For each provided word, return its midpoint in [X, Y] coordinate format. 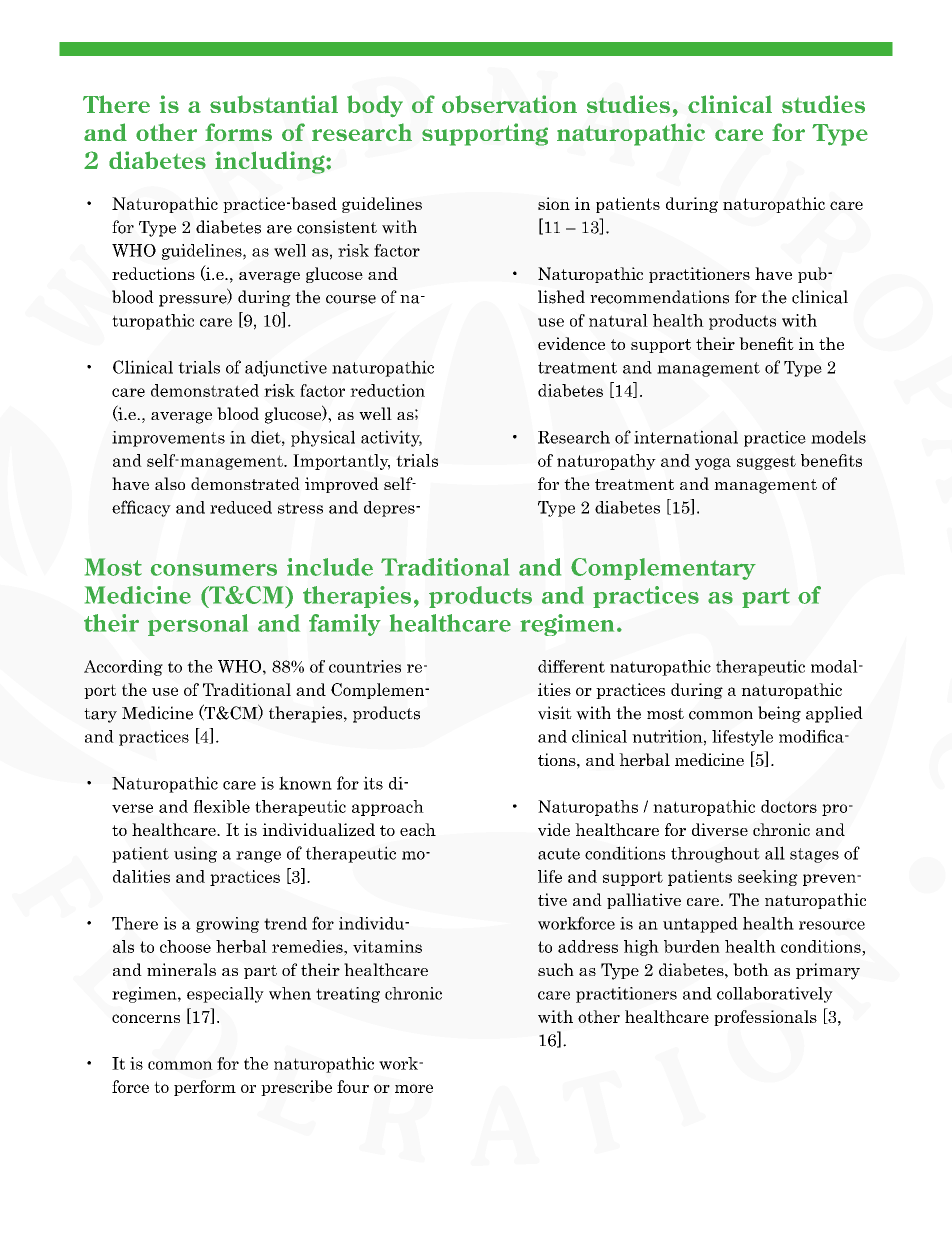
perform [205, 1088]
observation [509, 104]
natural [618, 320]
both [751, 969]
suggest [766, 462]
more [414, 1088]
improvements [168, 439]
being [779, 714]
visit [555, 713]
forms [238, 132]
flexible [221, 806]
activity [391, 438]
